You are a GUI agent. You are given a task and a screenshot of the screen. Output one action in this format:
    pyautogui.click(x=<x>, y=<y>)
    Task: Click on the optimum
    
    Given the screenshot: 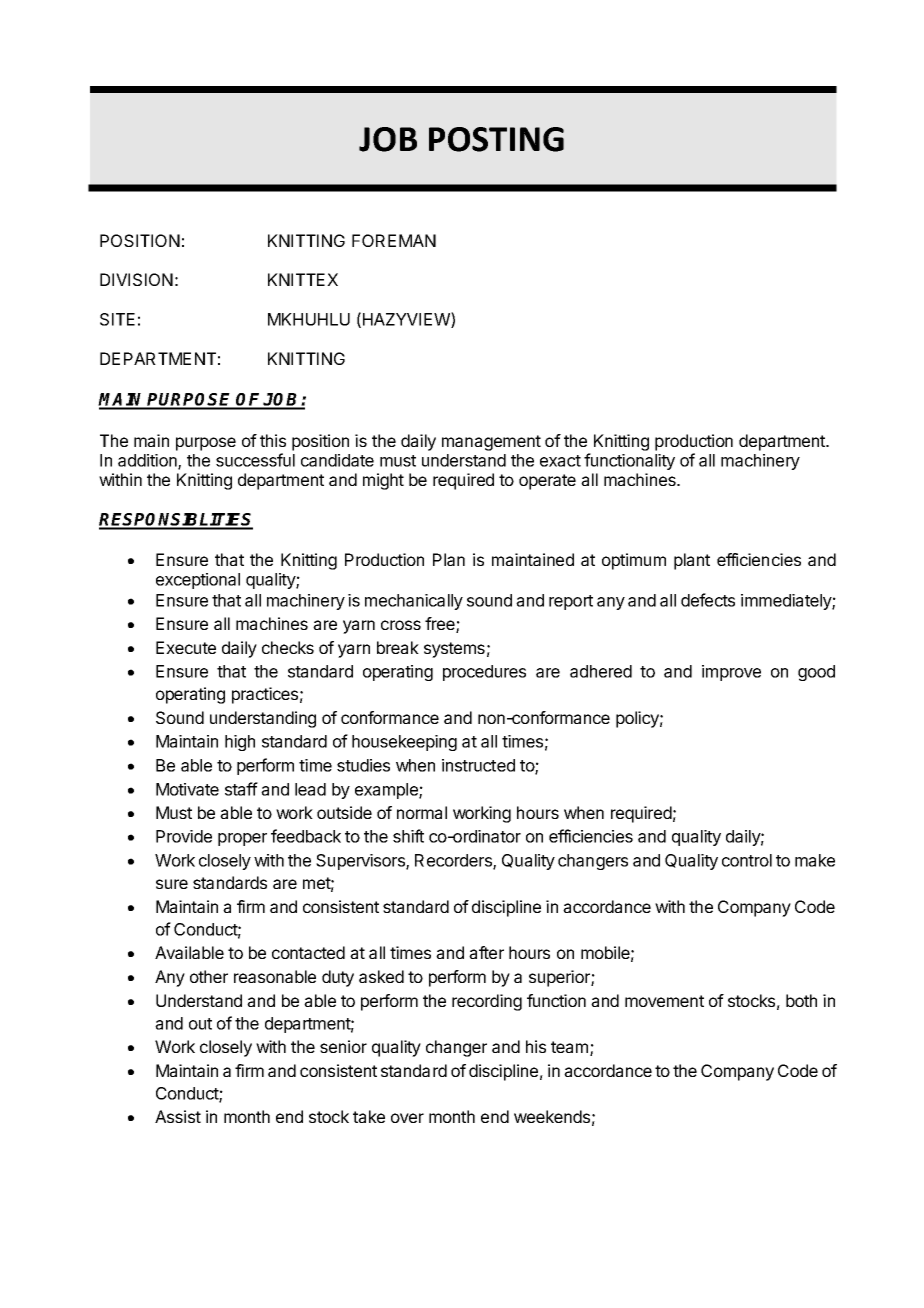 What is the action you would take?
    pyautogui.click(x=634, y=561)
